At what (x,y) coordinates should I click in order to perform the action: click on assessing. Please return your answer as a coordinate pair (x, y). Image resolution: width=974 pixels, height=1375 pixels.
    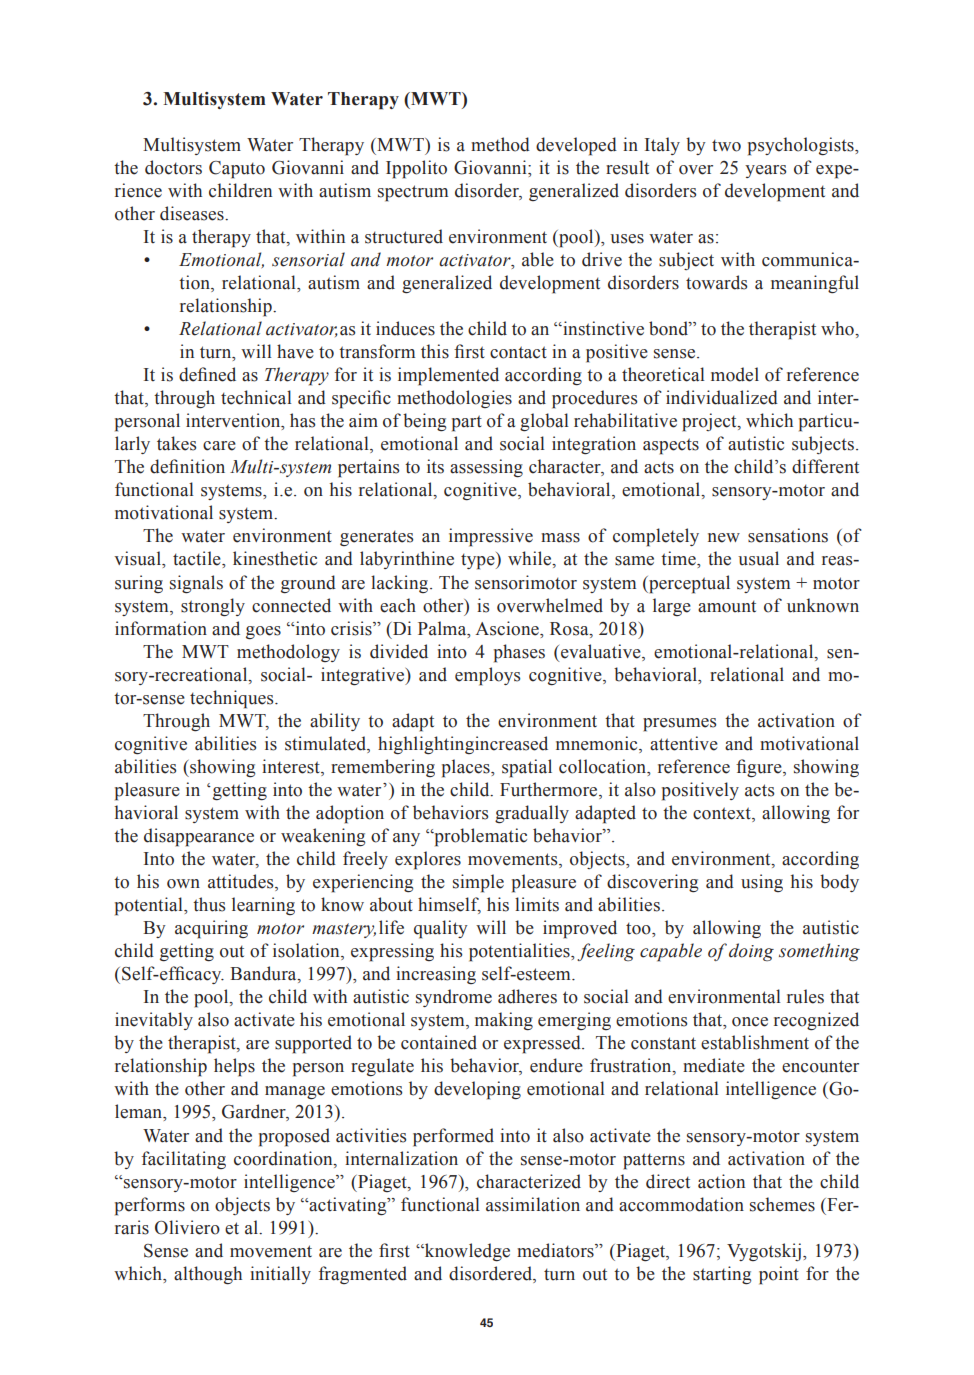
    Looking at the image, I should click on (486, 468).
